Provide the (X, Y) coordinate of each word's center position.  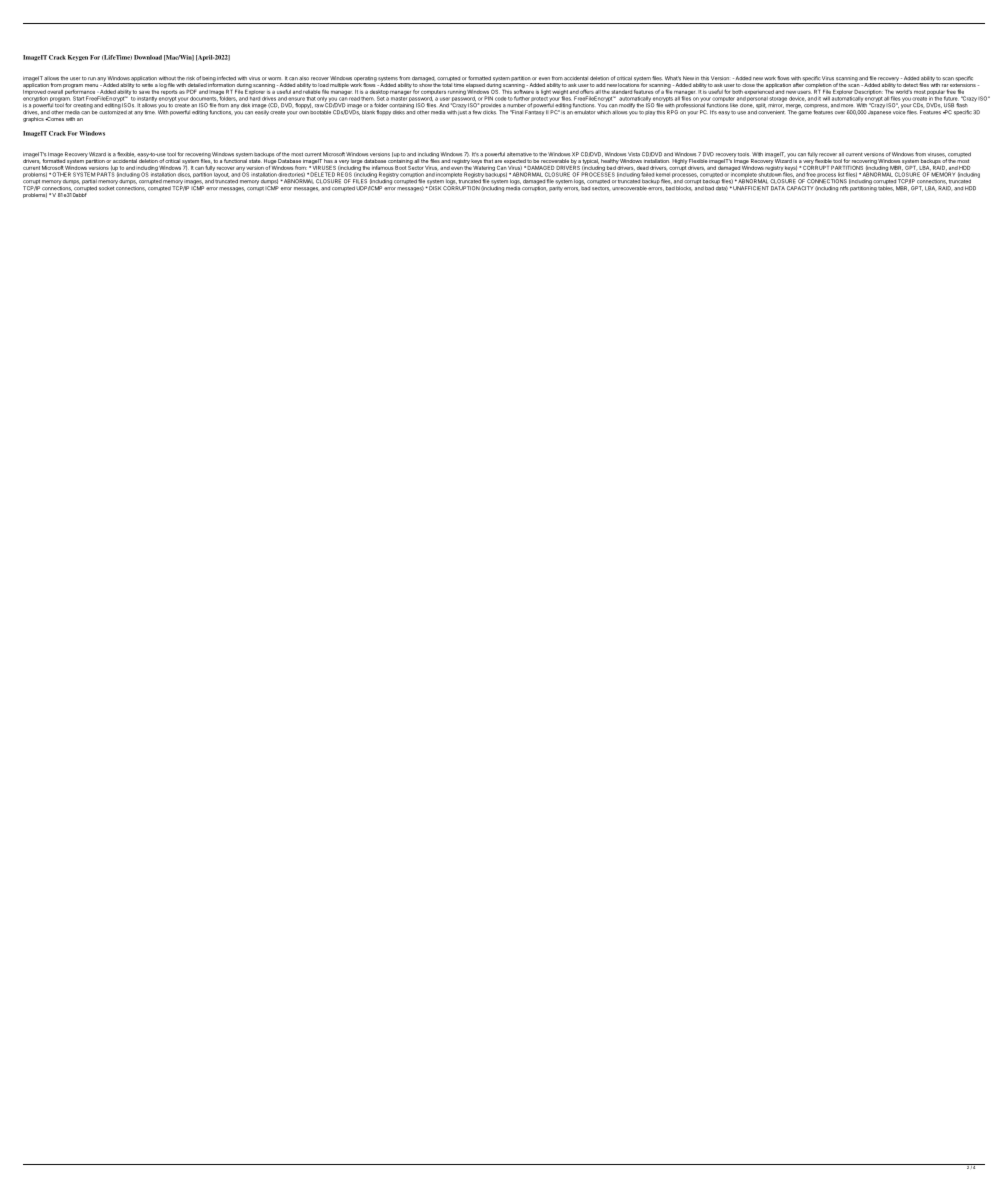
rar (945, 85)
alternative (519, 154)
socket (107, 187)
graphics (33, 119)
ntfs (844, 188)
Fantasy (534, 113)
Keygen (78, 58)
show (426, 85)
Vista (634, 154)
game (805, 113)
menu (91, 85)
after (798, 85)
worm (274, 79)
